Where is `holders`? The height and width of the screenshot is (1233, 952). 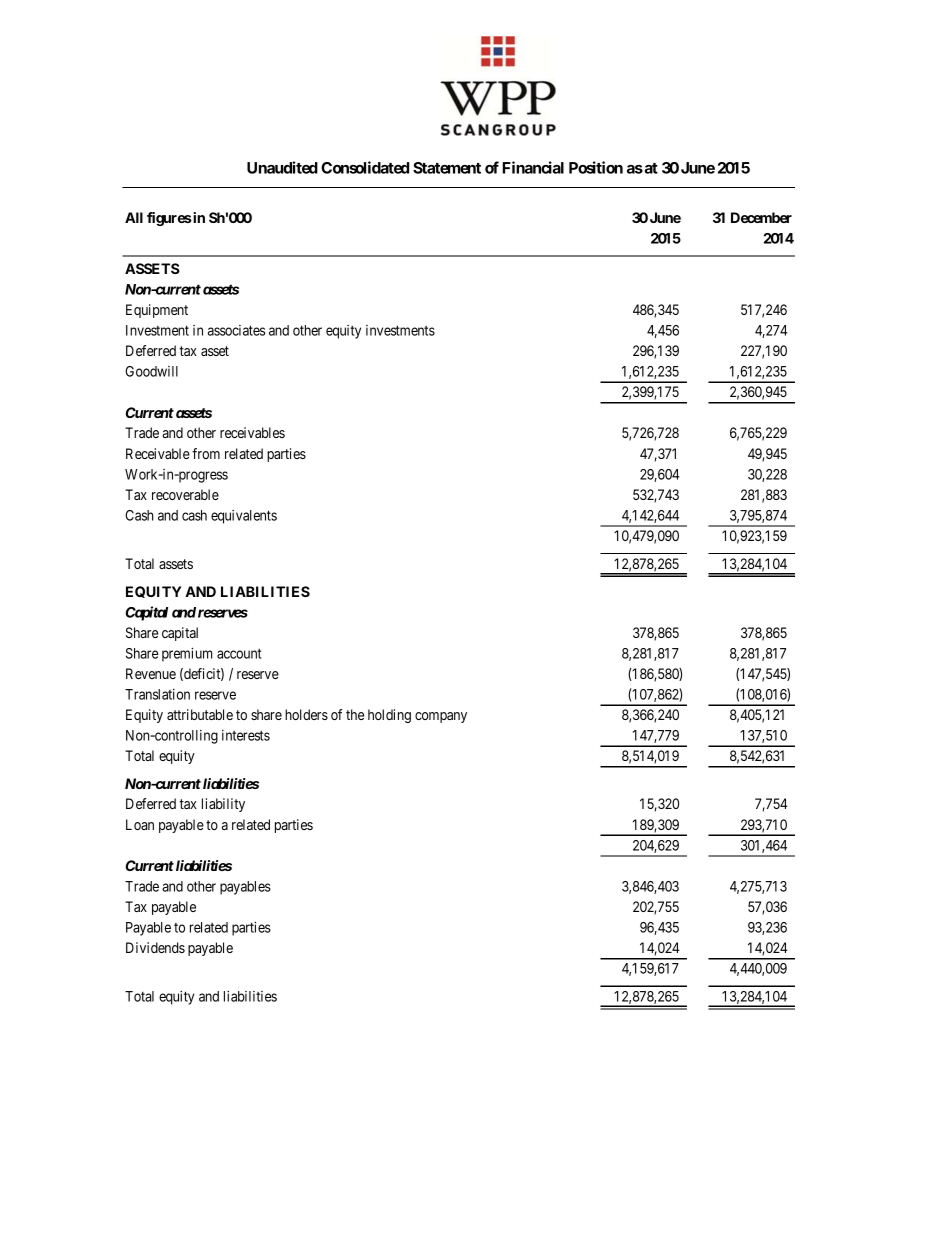 holders is located at coordinates (306, 714).
